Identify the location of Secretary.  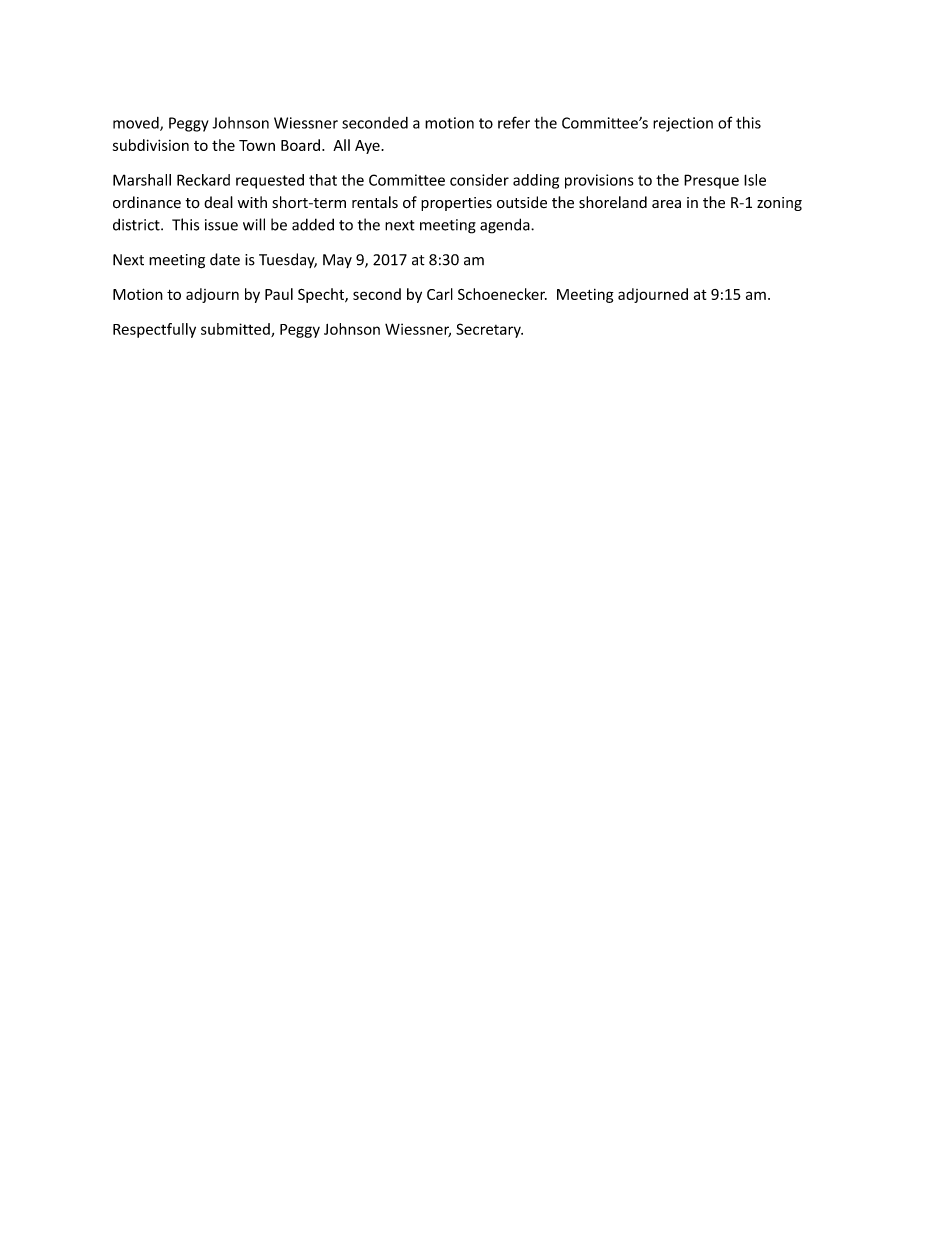
(489, 330).
